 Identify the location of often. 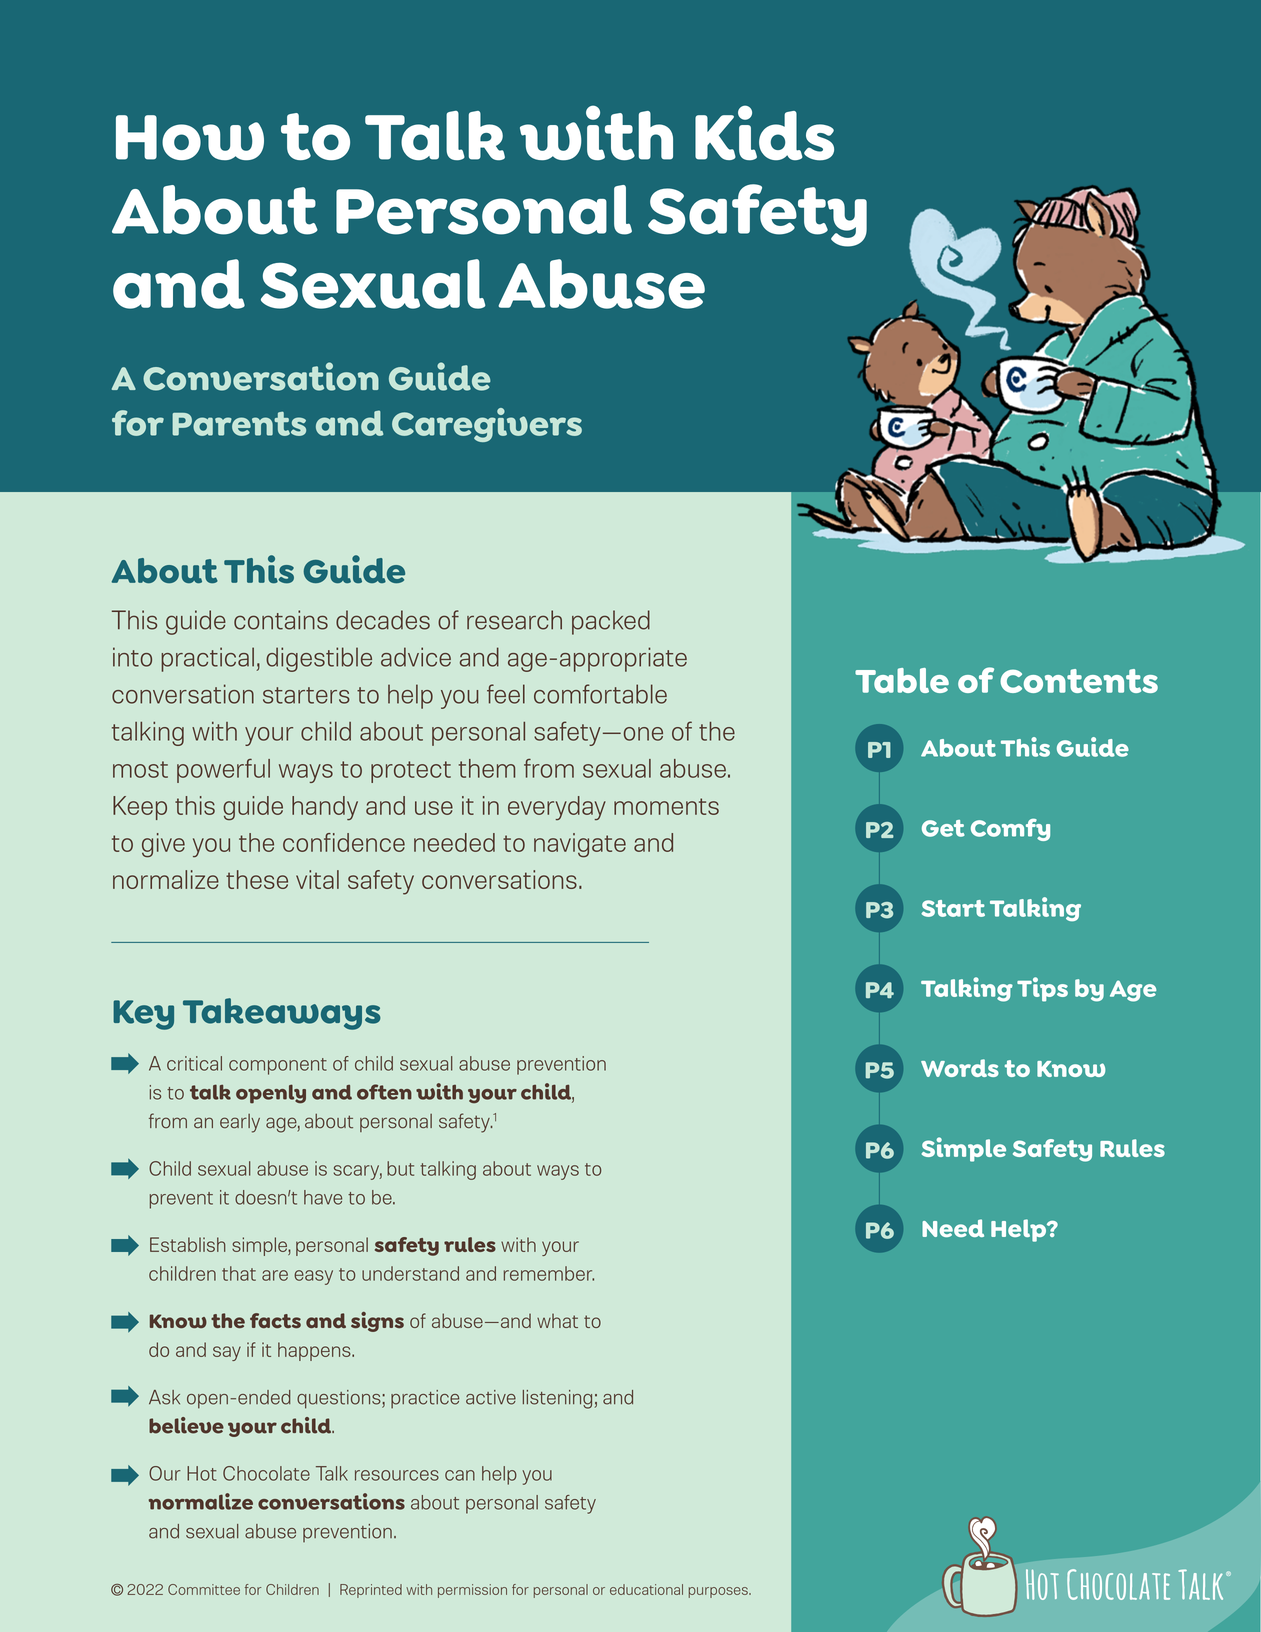
(384, 1092).
